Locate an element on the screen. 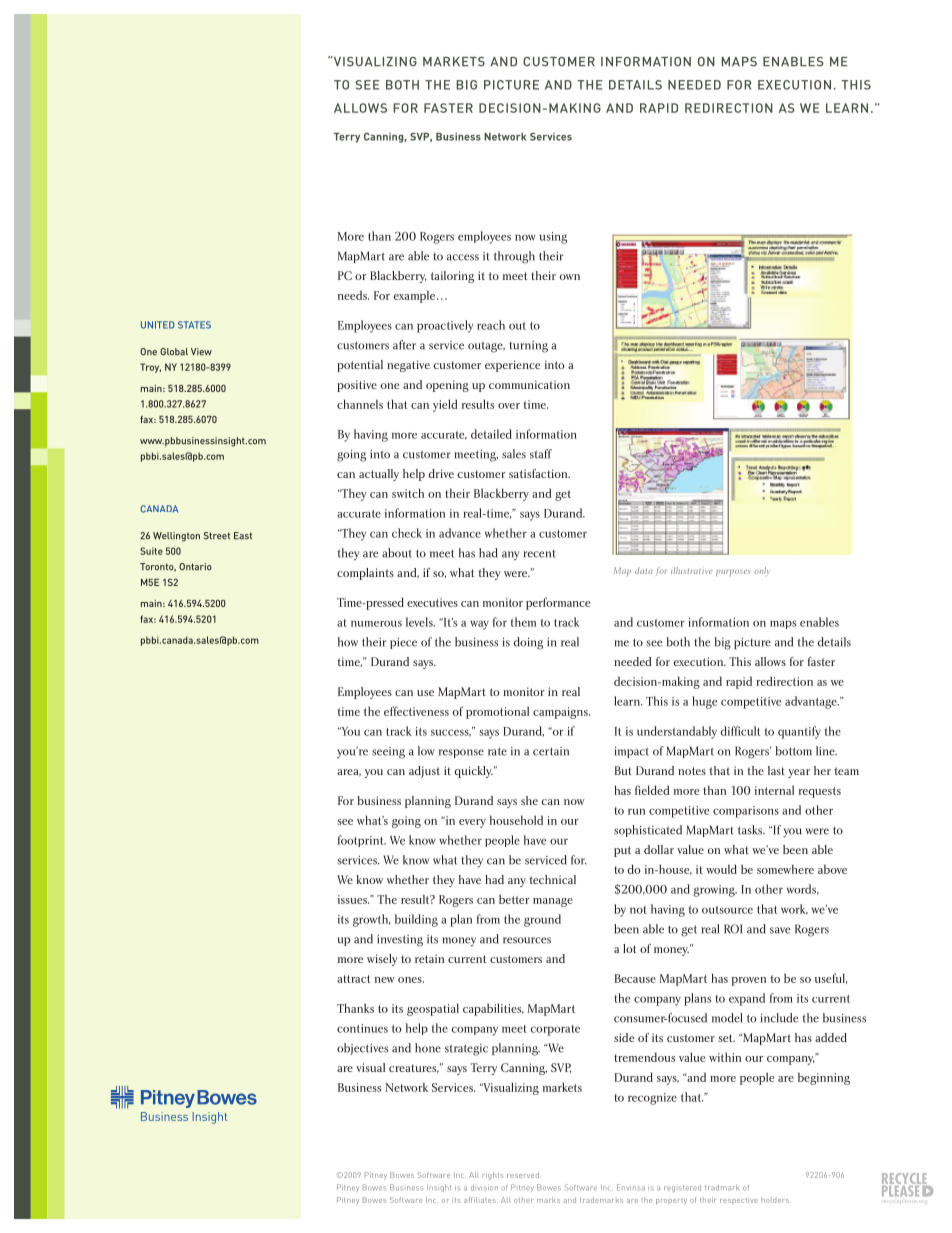 Image resolution: width=952 pixels, height=1233 pixels. save is located at coordinates (780, 930).
